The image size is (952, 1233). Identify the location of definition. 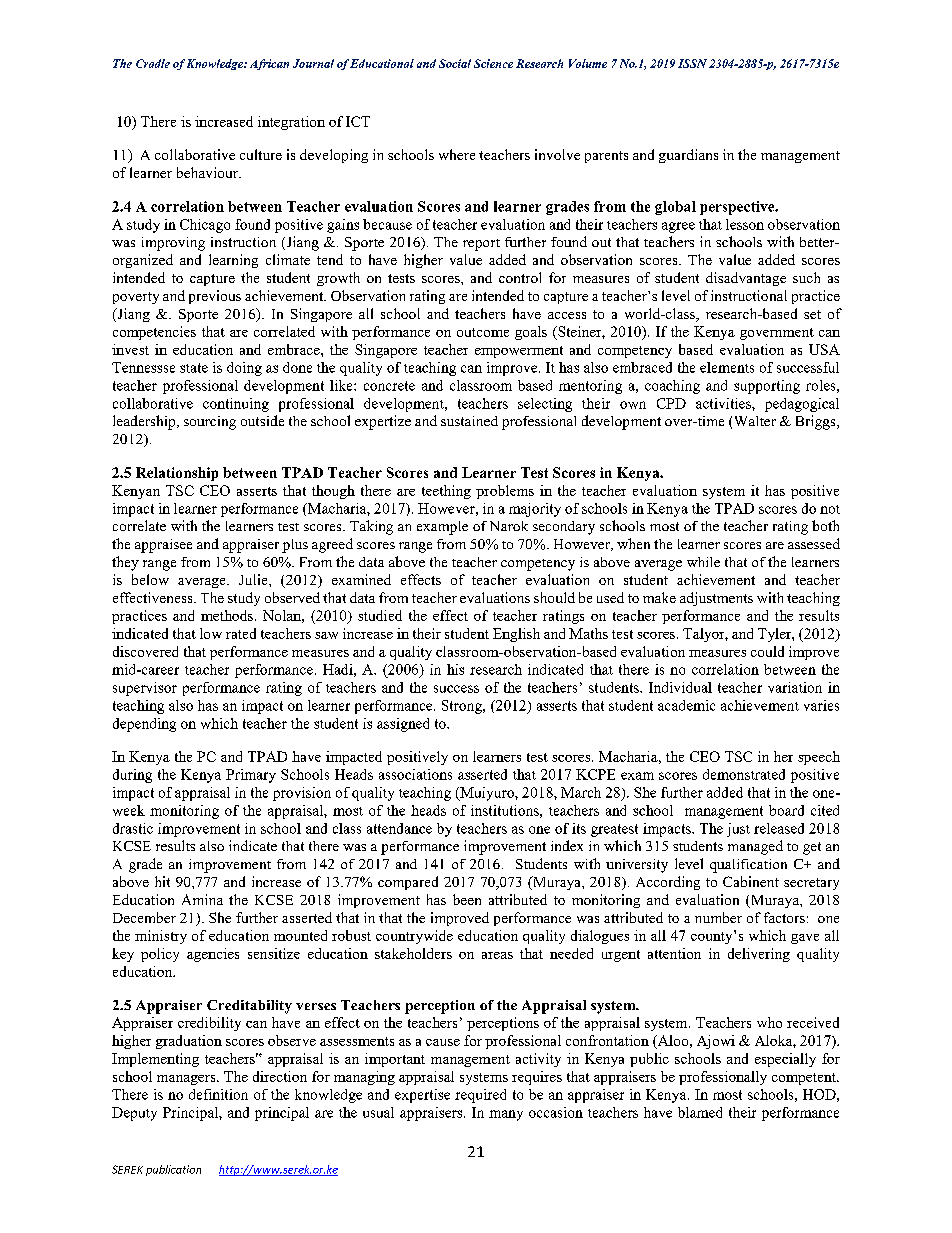
(218, 1094).
